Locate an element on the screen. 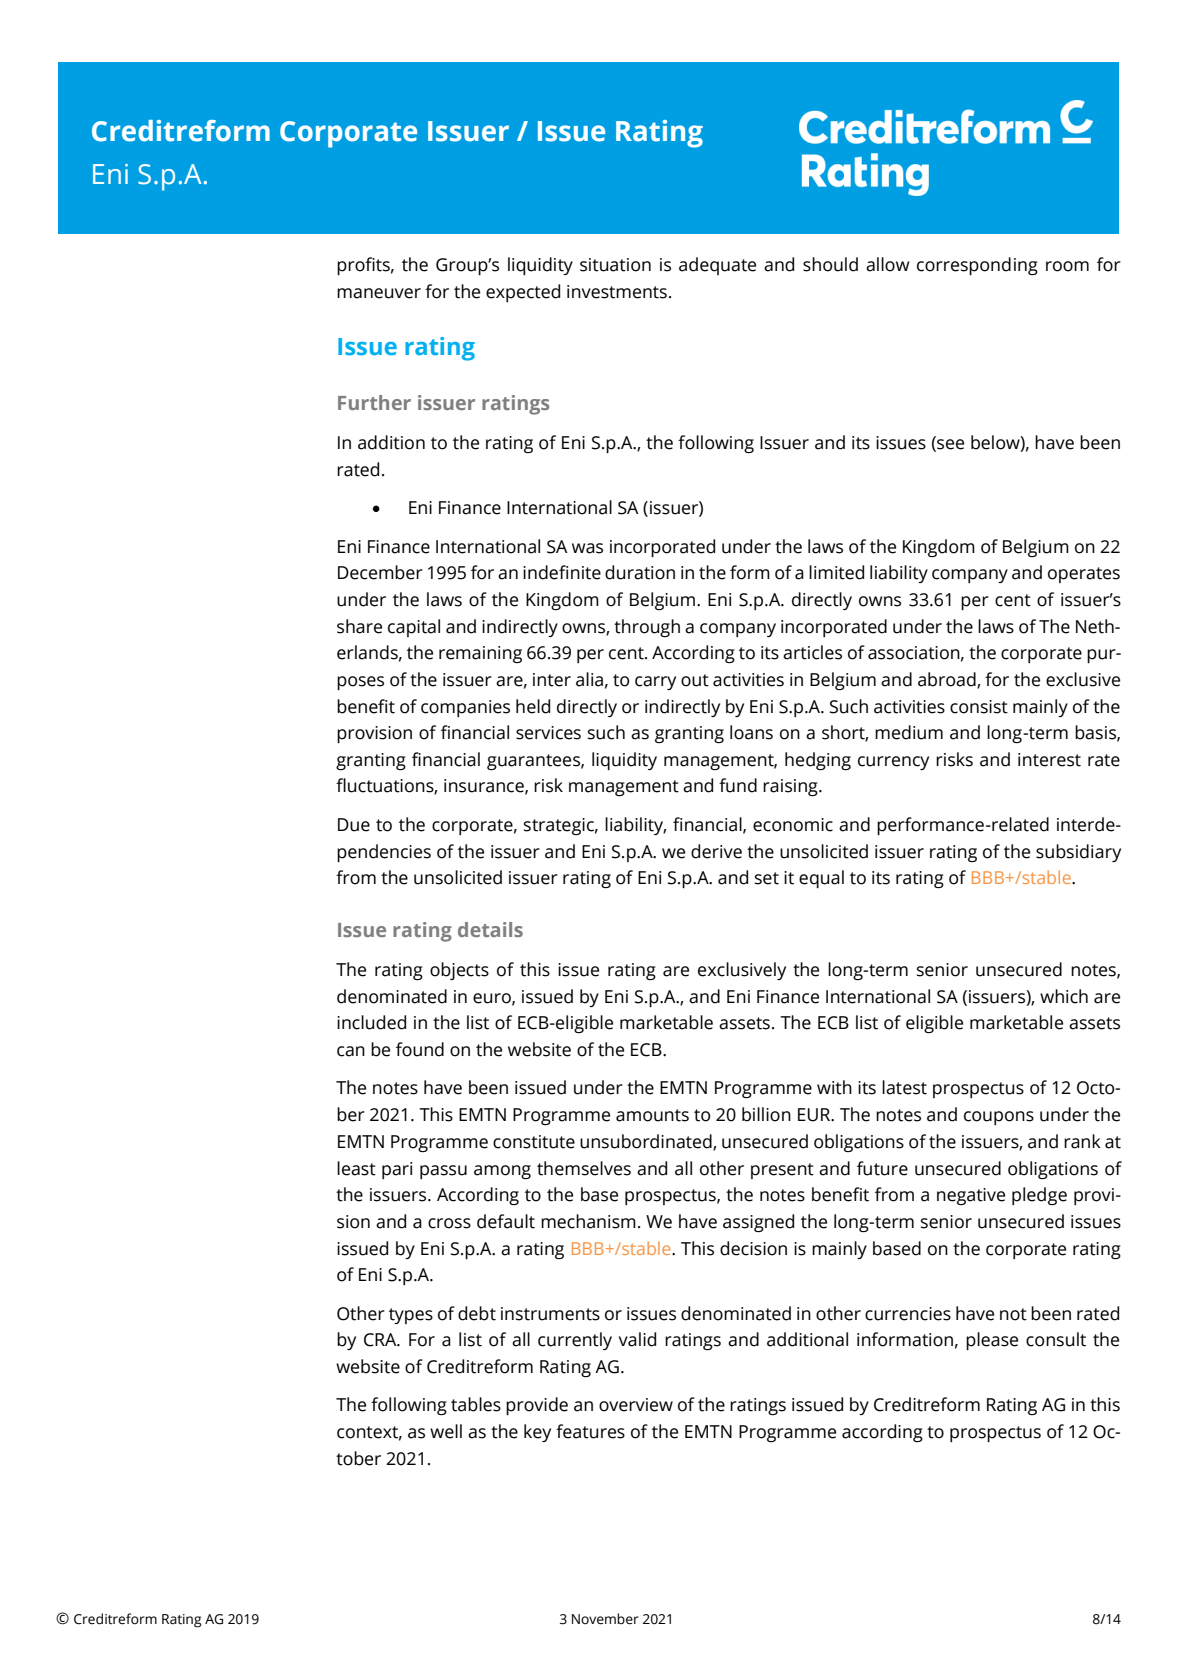  corresponding is located at coordinates (977, 266).
